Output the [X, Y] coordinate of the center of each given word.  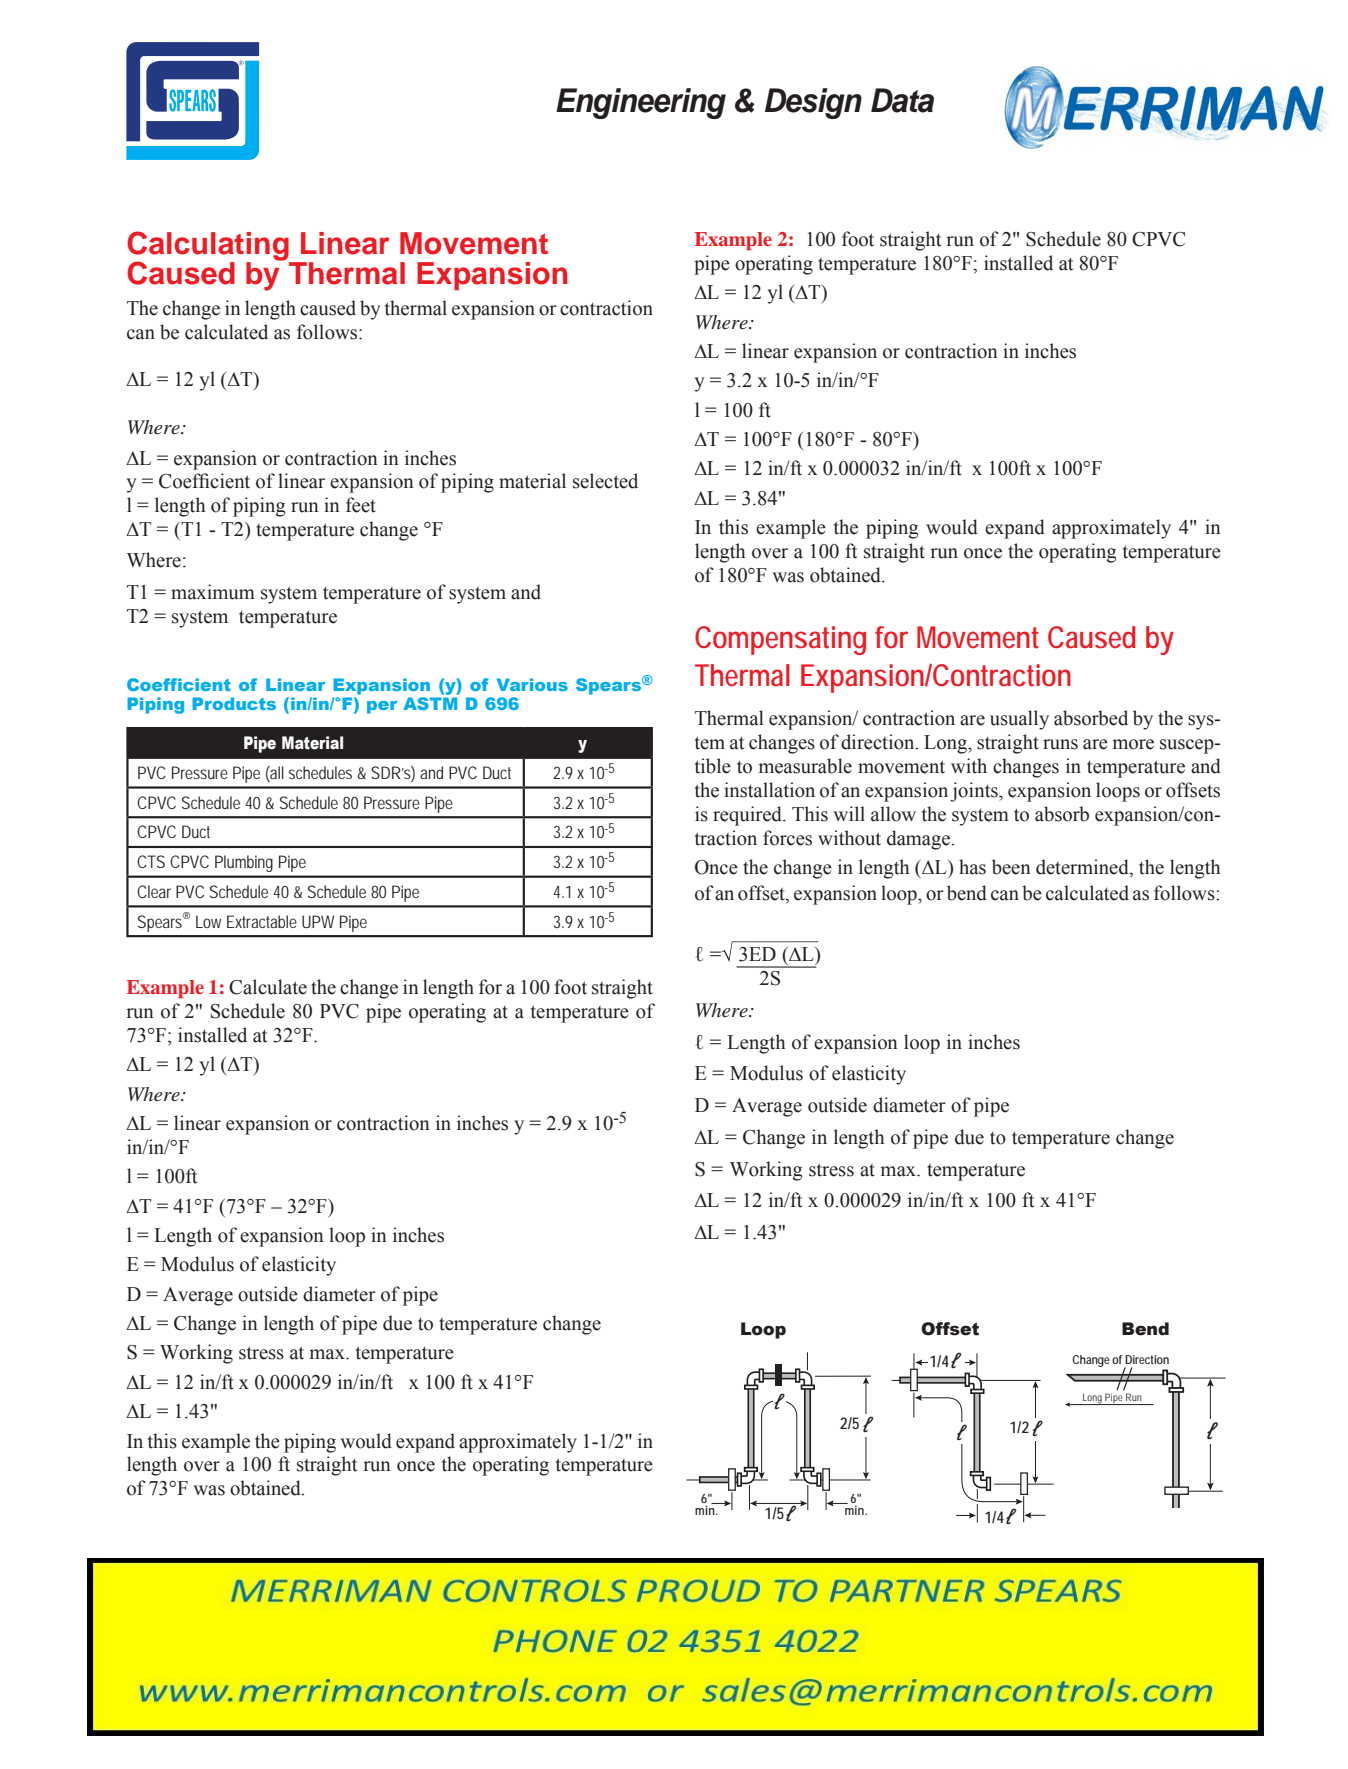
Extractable [262, 921]
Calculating [209, 247]
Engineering [641, 103]
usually [1019, 720]
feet [361, 505]
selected [605, 481]
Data [902, 100]
